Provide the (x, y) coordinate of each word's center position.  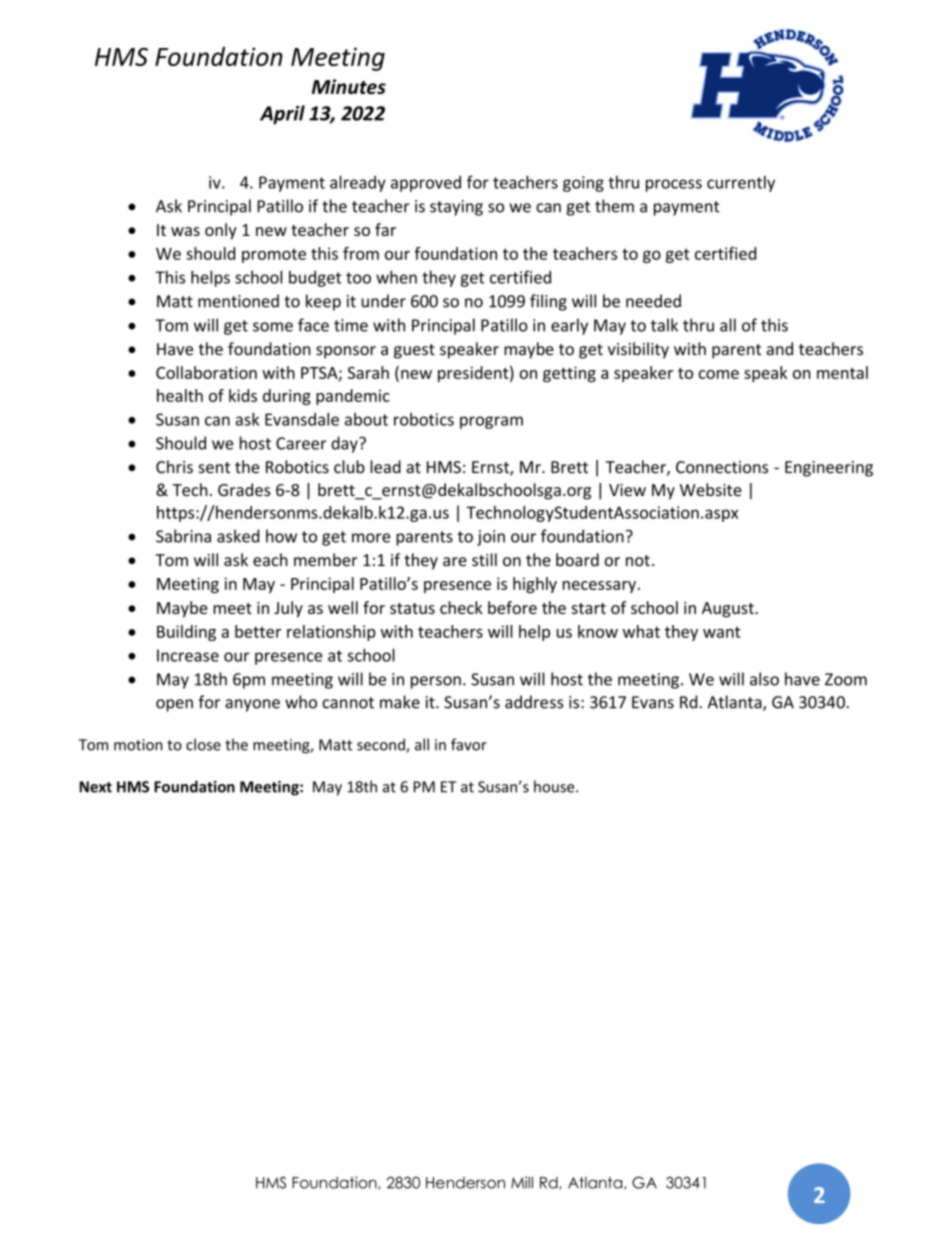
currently (741, 183)
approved (426, 183)
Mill (522, 1182)
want (722, 632)
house (555, 786)
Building (186, 633)
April (282, 114)
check (461, 607)
